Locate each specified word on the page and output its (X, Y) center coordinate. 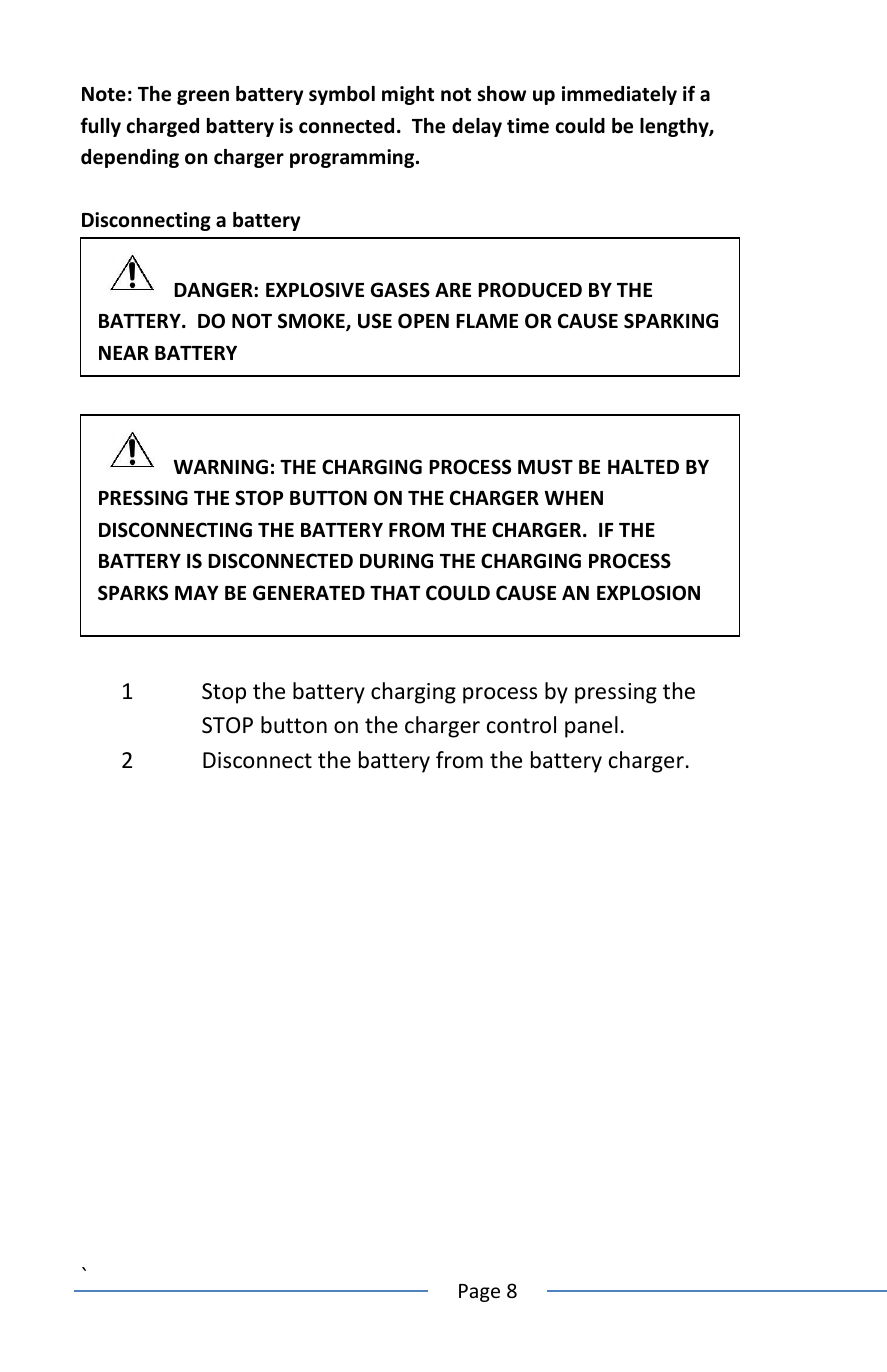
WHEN (573, 498)
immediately (619, 95)
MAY (197, 593)
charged (163, 127)
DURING (396, 561)
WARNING (220, 467)
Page (479, 1293)
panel (591, 727)
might (408, 95)
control (521, 725)
